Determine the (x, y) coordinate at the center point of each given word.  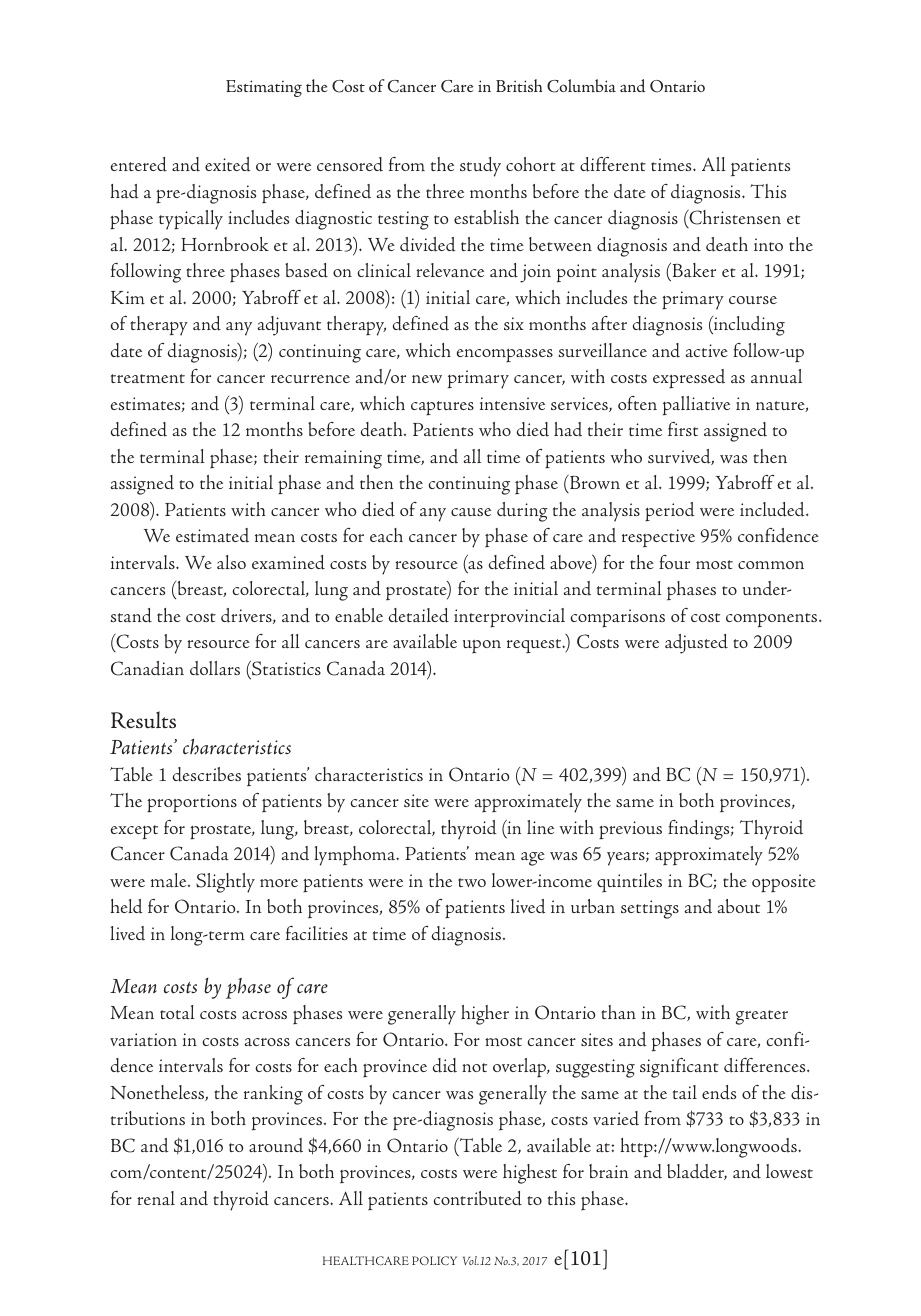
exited (228, 164)
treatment (148, 378)
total (177, 1012)
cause (471, 512)
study (480, 167)
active (706, 350)
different (613, 164)
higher (485, 1015)
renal (156, 1198)
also (231, 562)
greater (762, 1017)
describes (207, 774)
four (674, 562)
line (540, 827)
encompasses (504, 355)
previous (630, 830)
